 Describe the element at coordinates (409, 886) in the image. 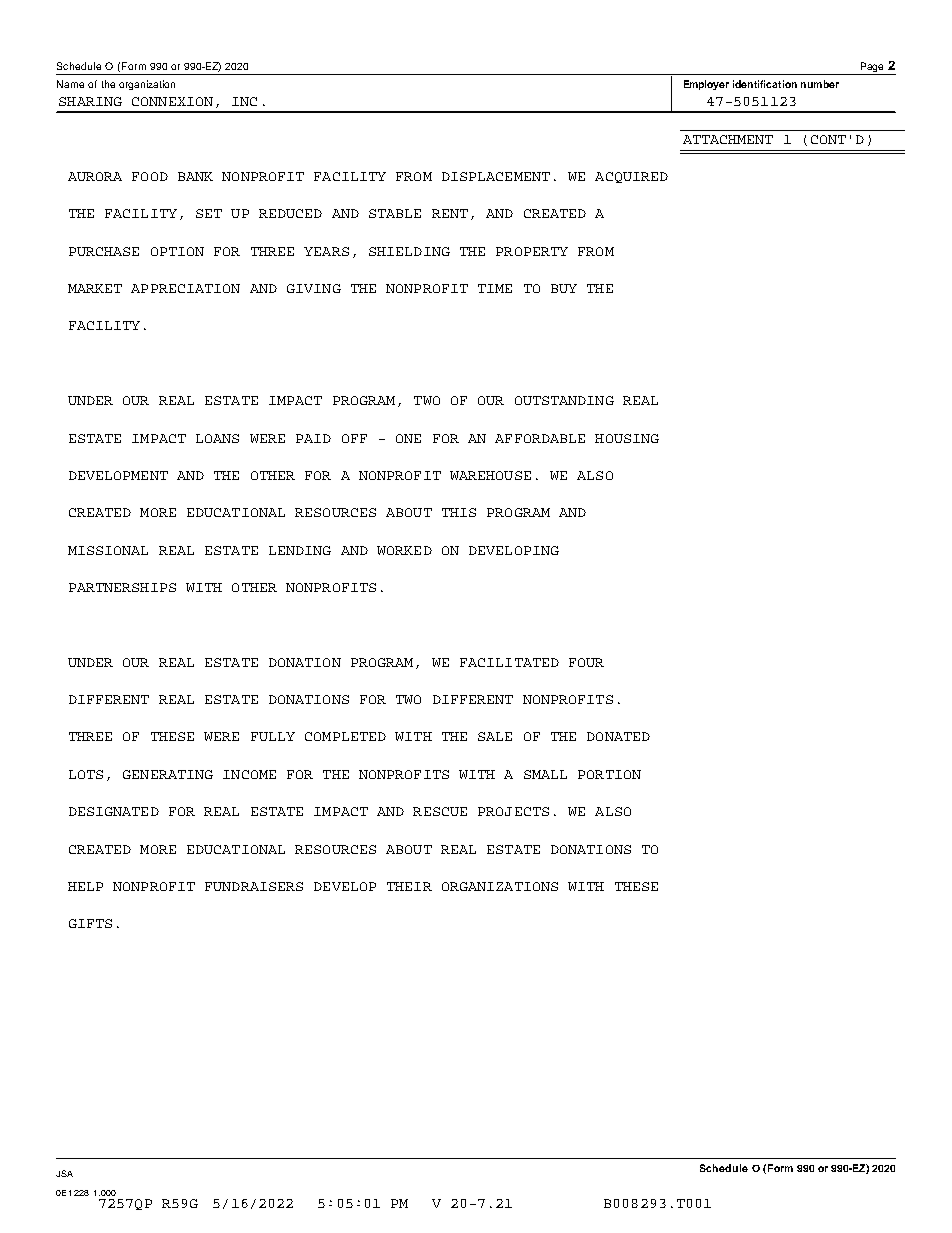

I see `THEIR` at that location.
